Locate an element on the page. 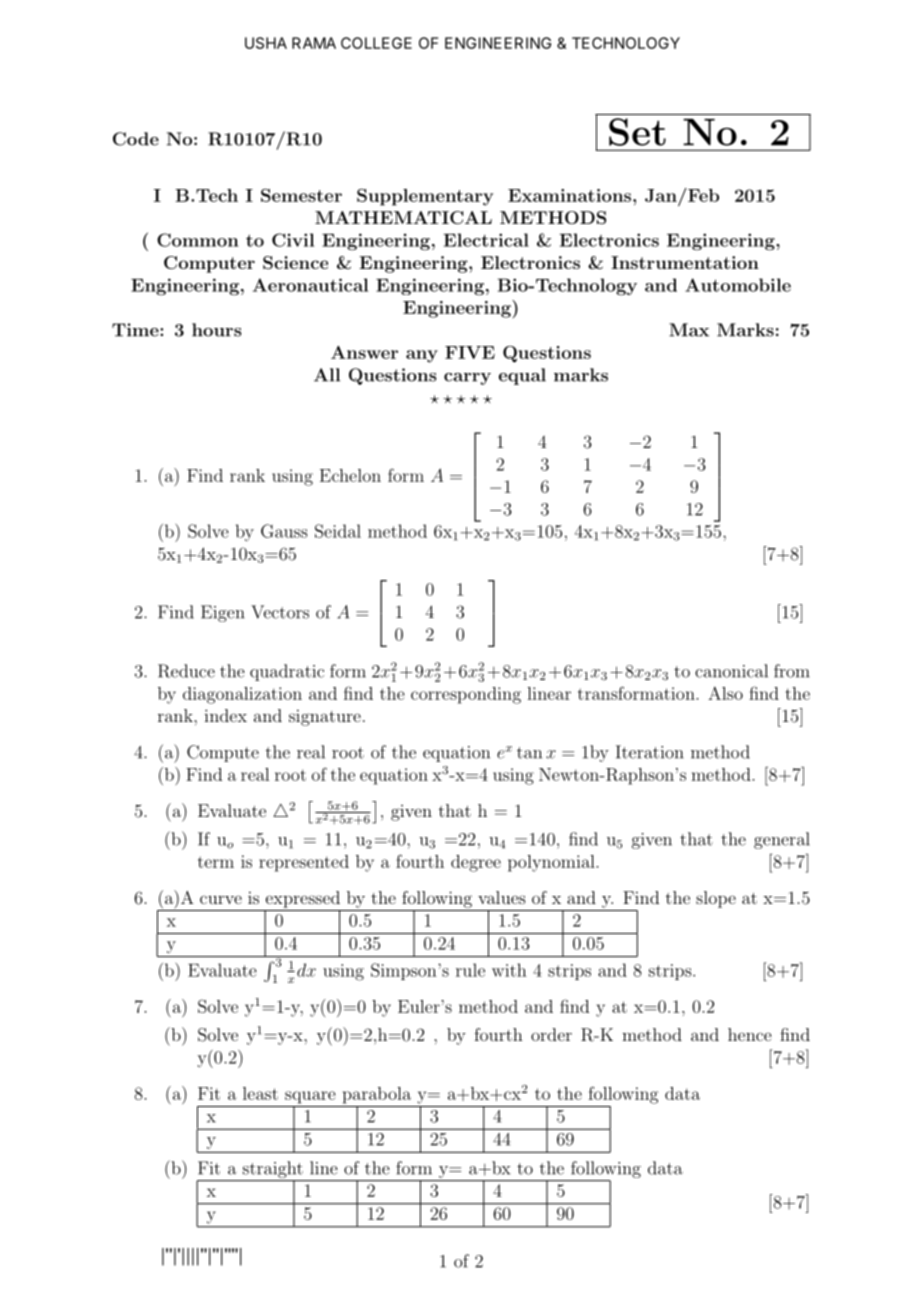  Max is located at coordinates (689, 330).
